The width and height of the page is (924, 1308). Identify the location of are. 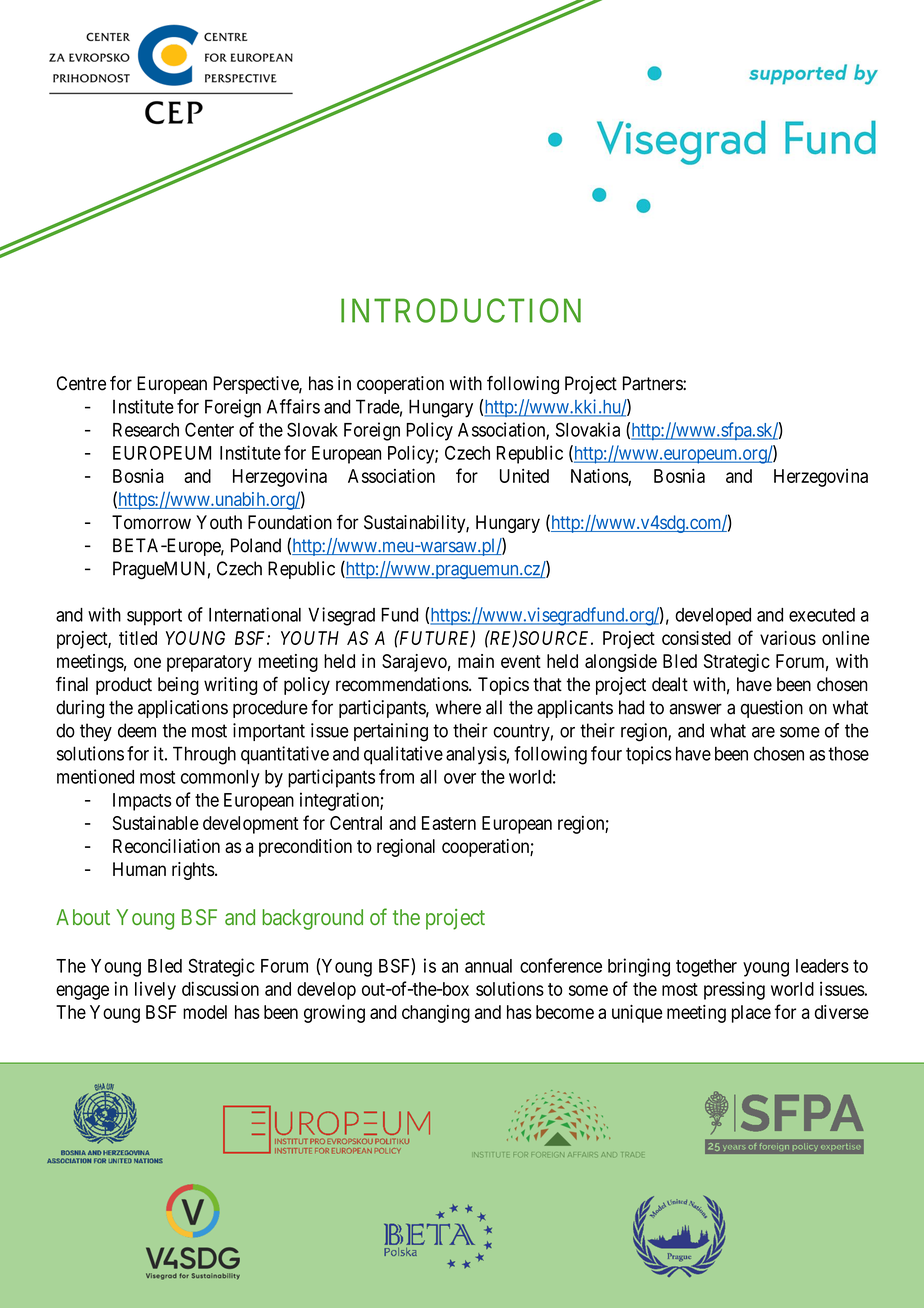
(763, 732).
